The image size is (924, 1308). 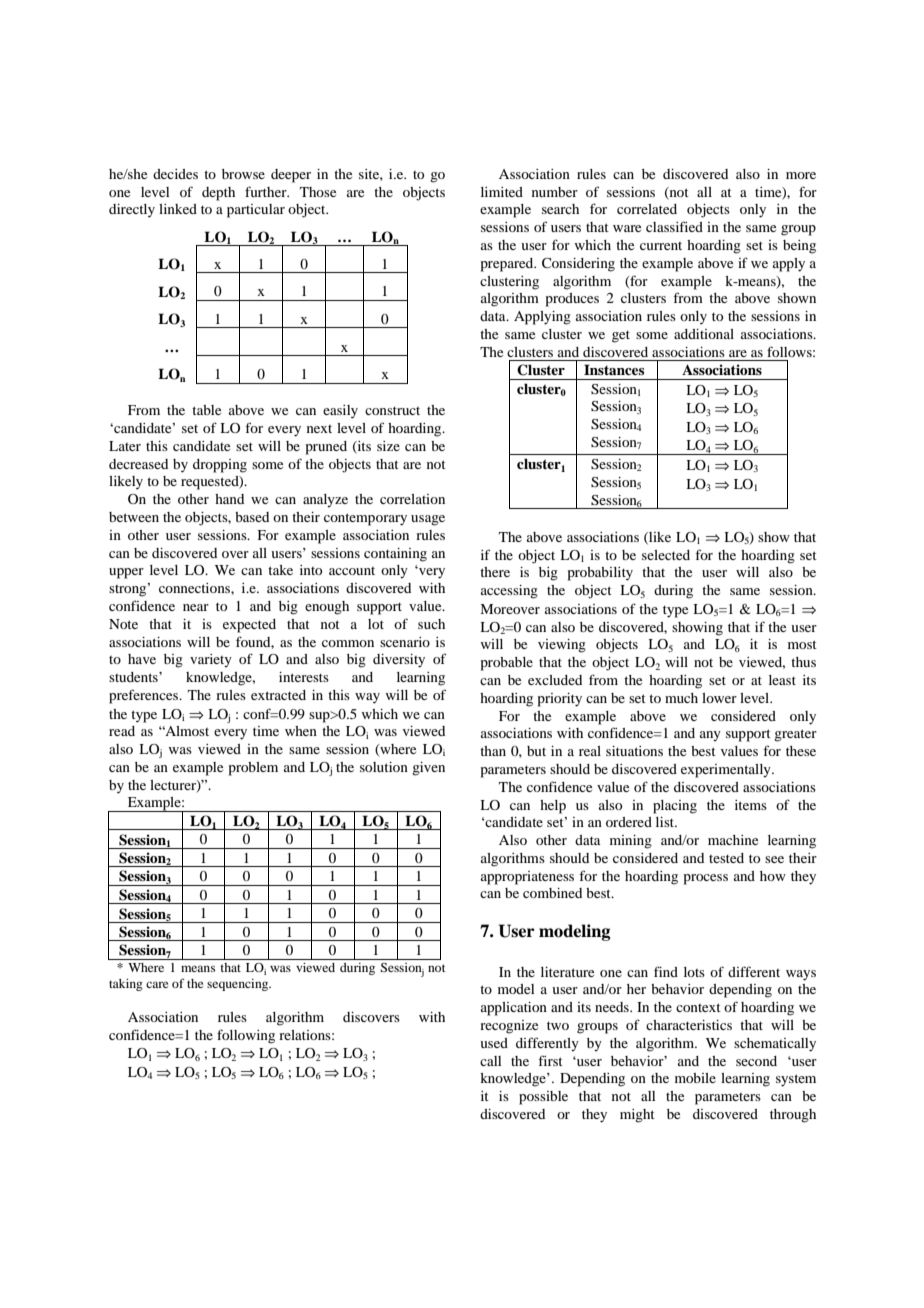 What do you see at coordinates (494, 1043) in the image?
I see `used` at bounding box center [494, 1043].
